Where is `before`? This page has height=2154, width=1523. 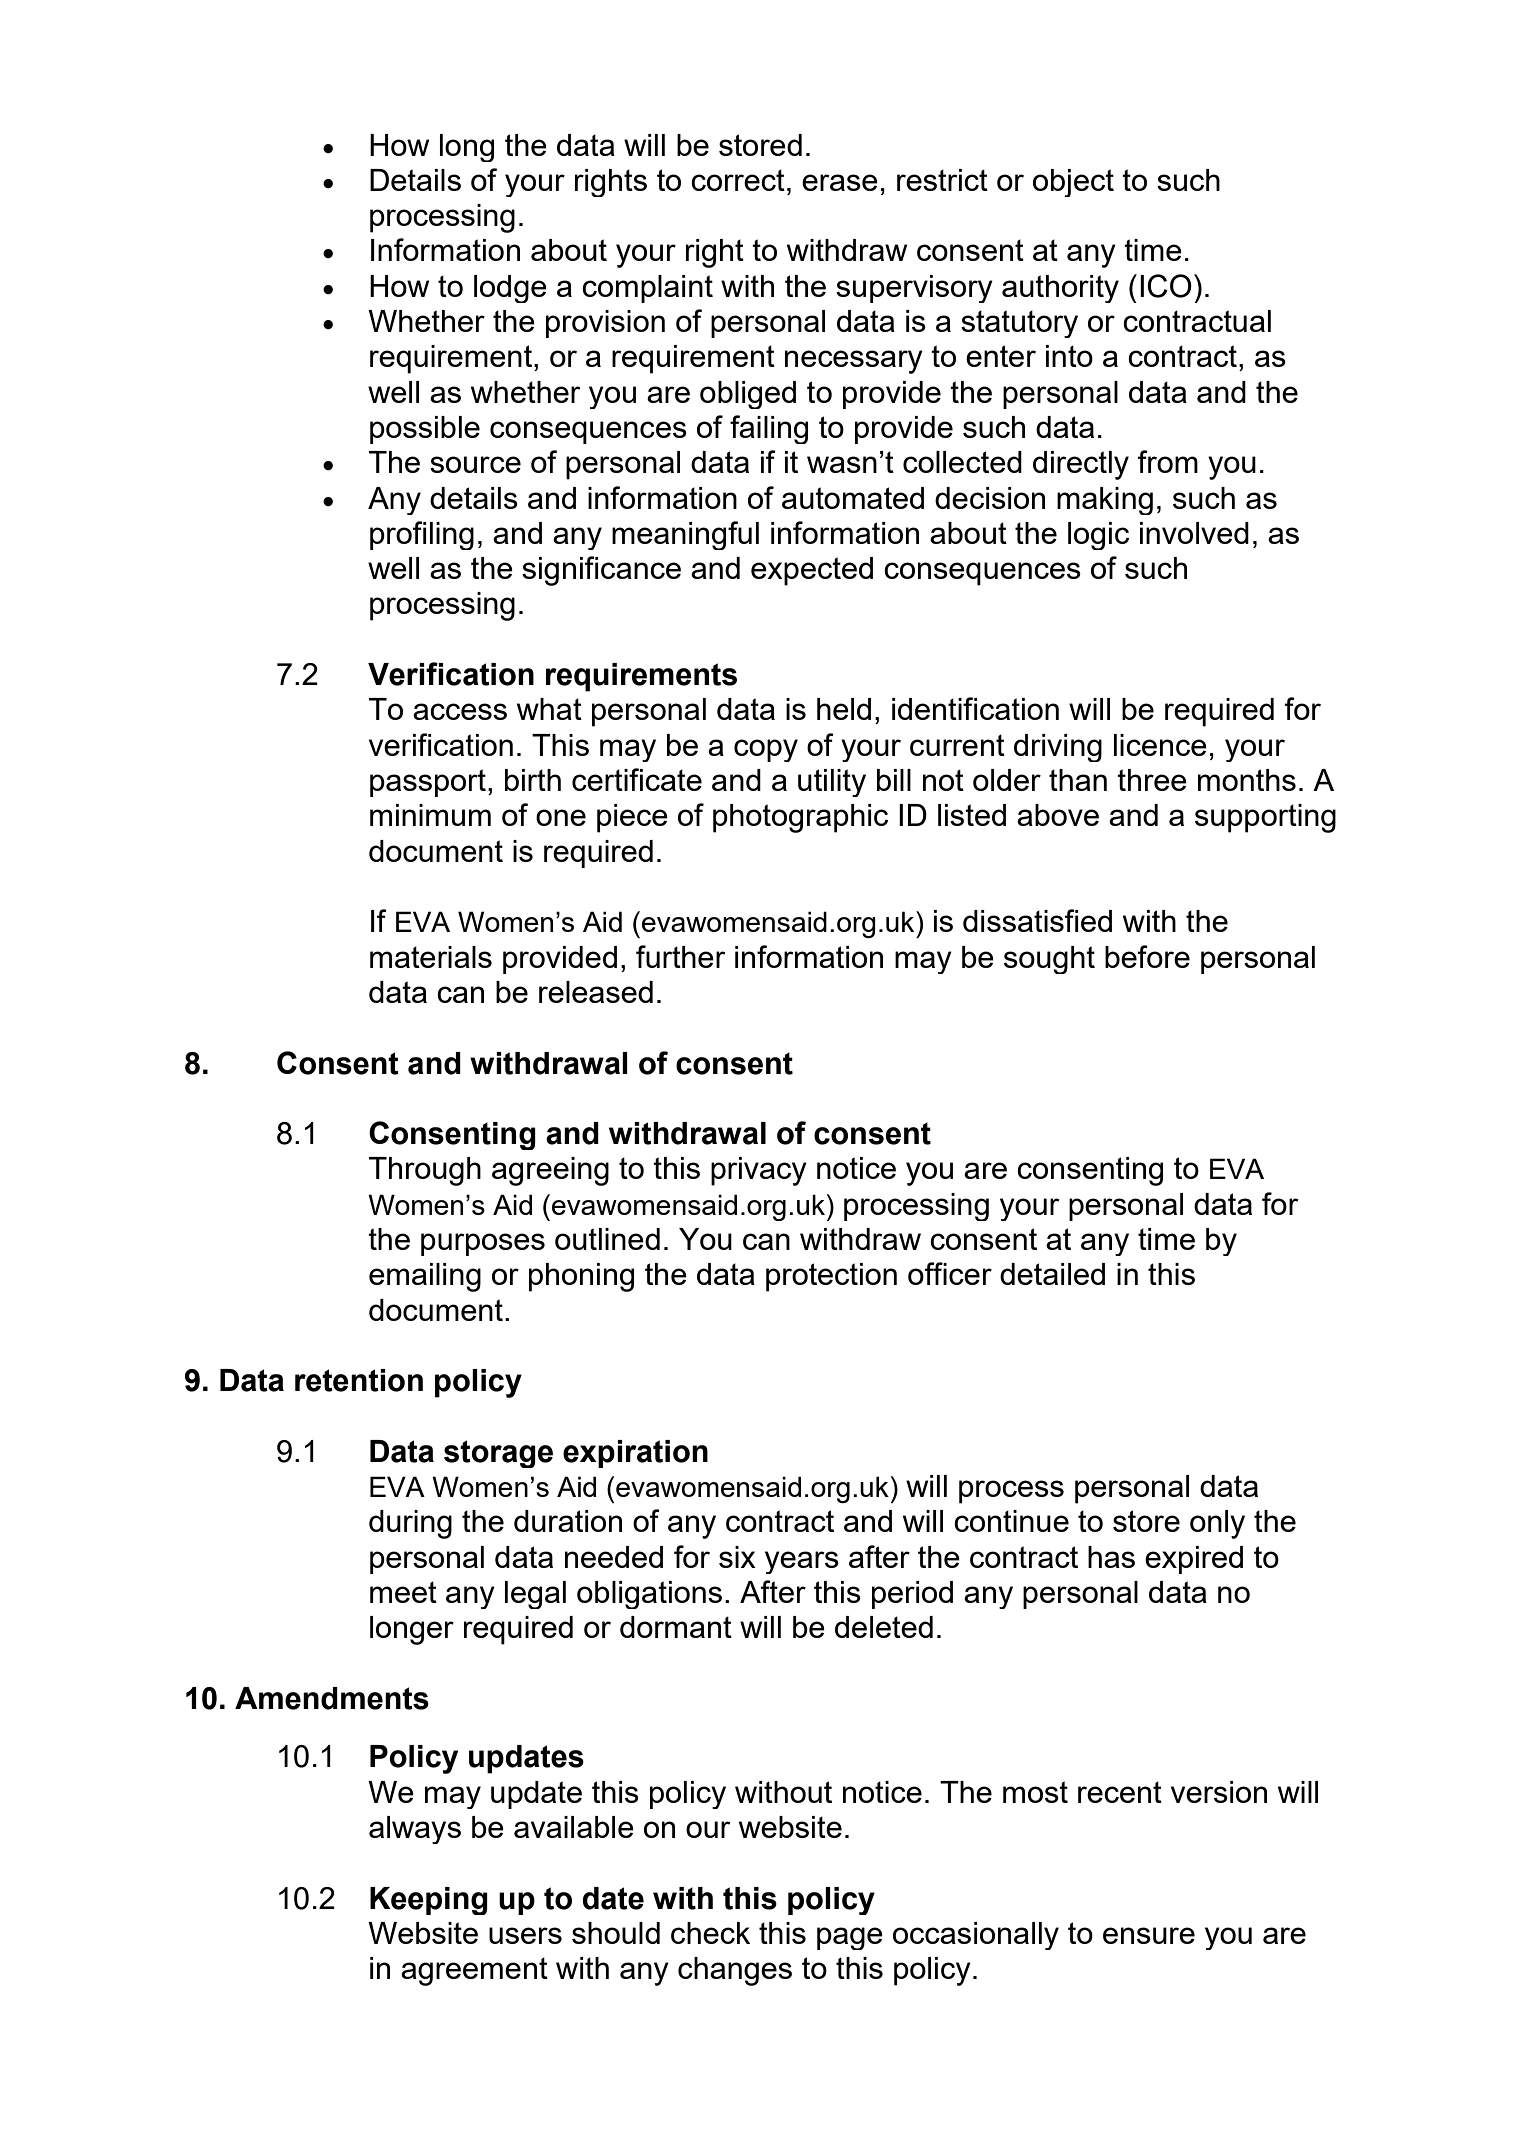 before is located at coordinates (1147, 956).
